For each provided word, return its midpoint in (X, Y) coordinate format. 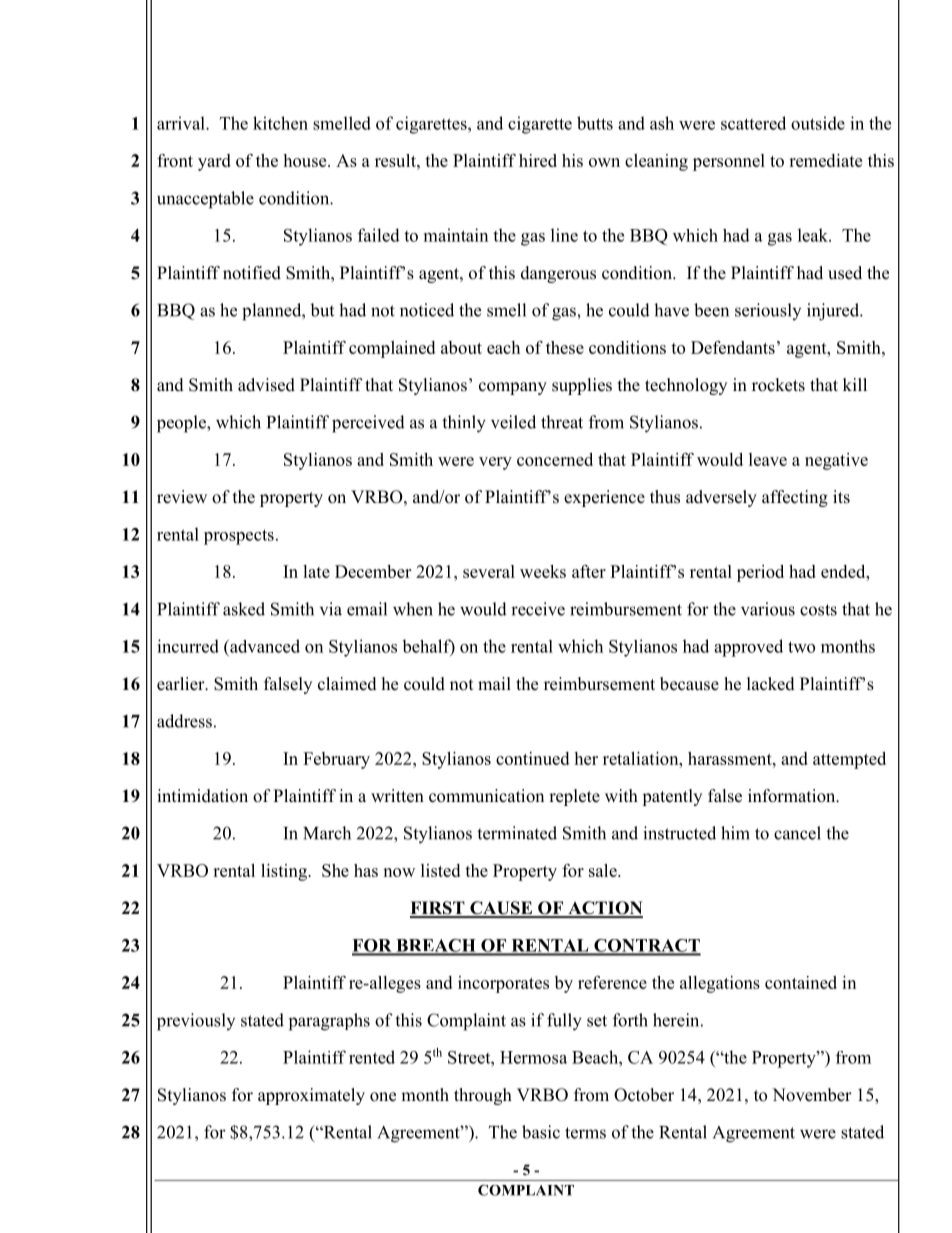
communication (486, 796)
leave (768, 459)
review (182, 497)
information (793, 796)
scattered (753, 123)
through (483, 1096)
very (495, 463)
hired (538, 160)
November (812, 1095)
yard (214, 162)
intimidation (202, 796)
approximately (311, 1096)
